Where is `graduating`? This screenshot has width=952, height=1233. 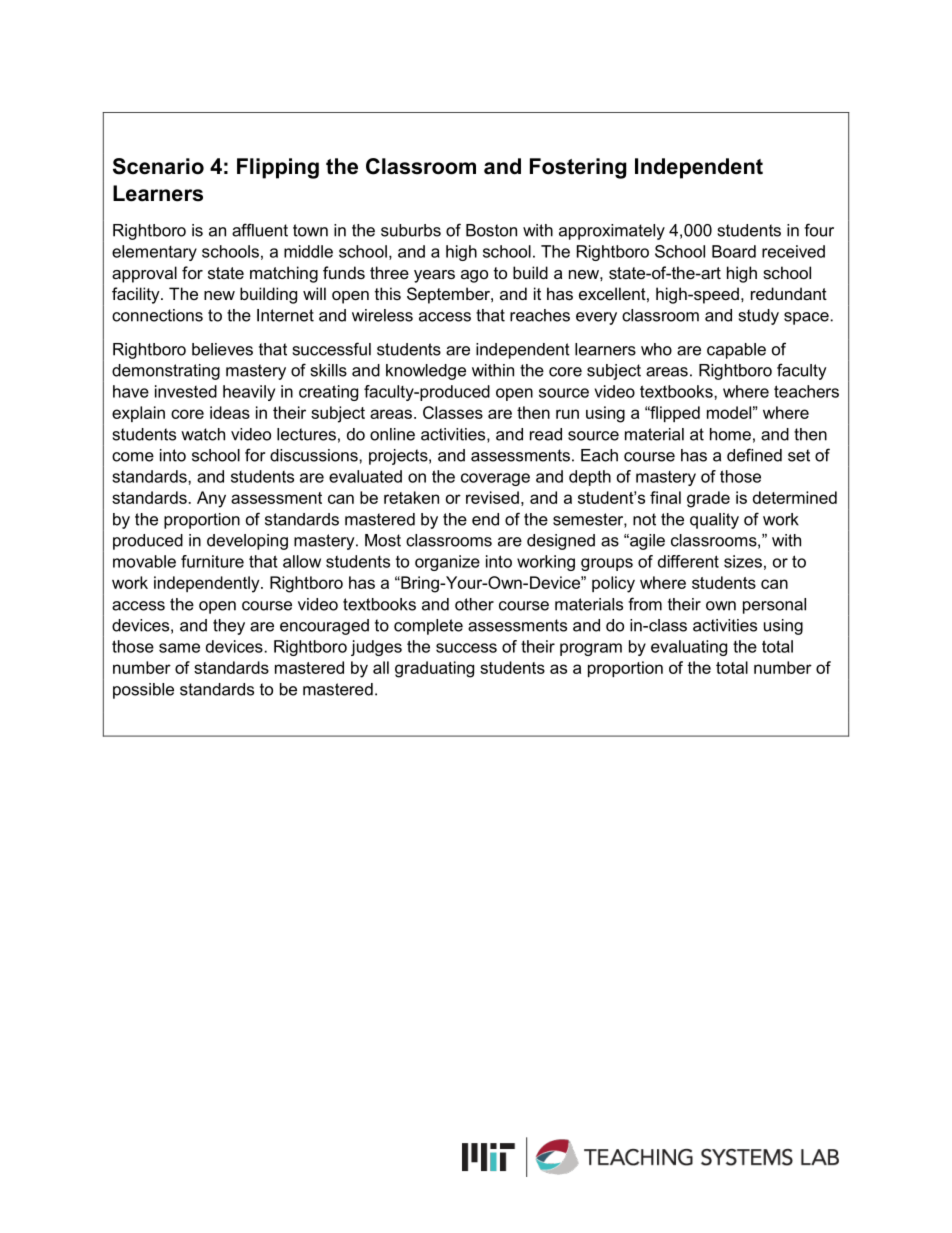 graduating is located at coordinates (434, 669).
